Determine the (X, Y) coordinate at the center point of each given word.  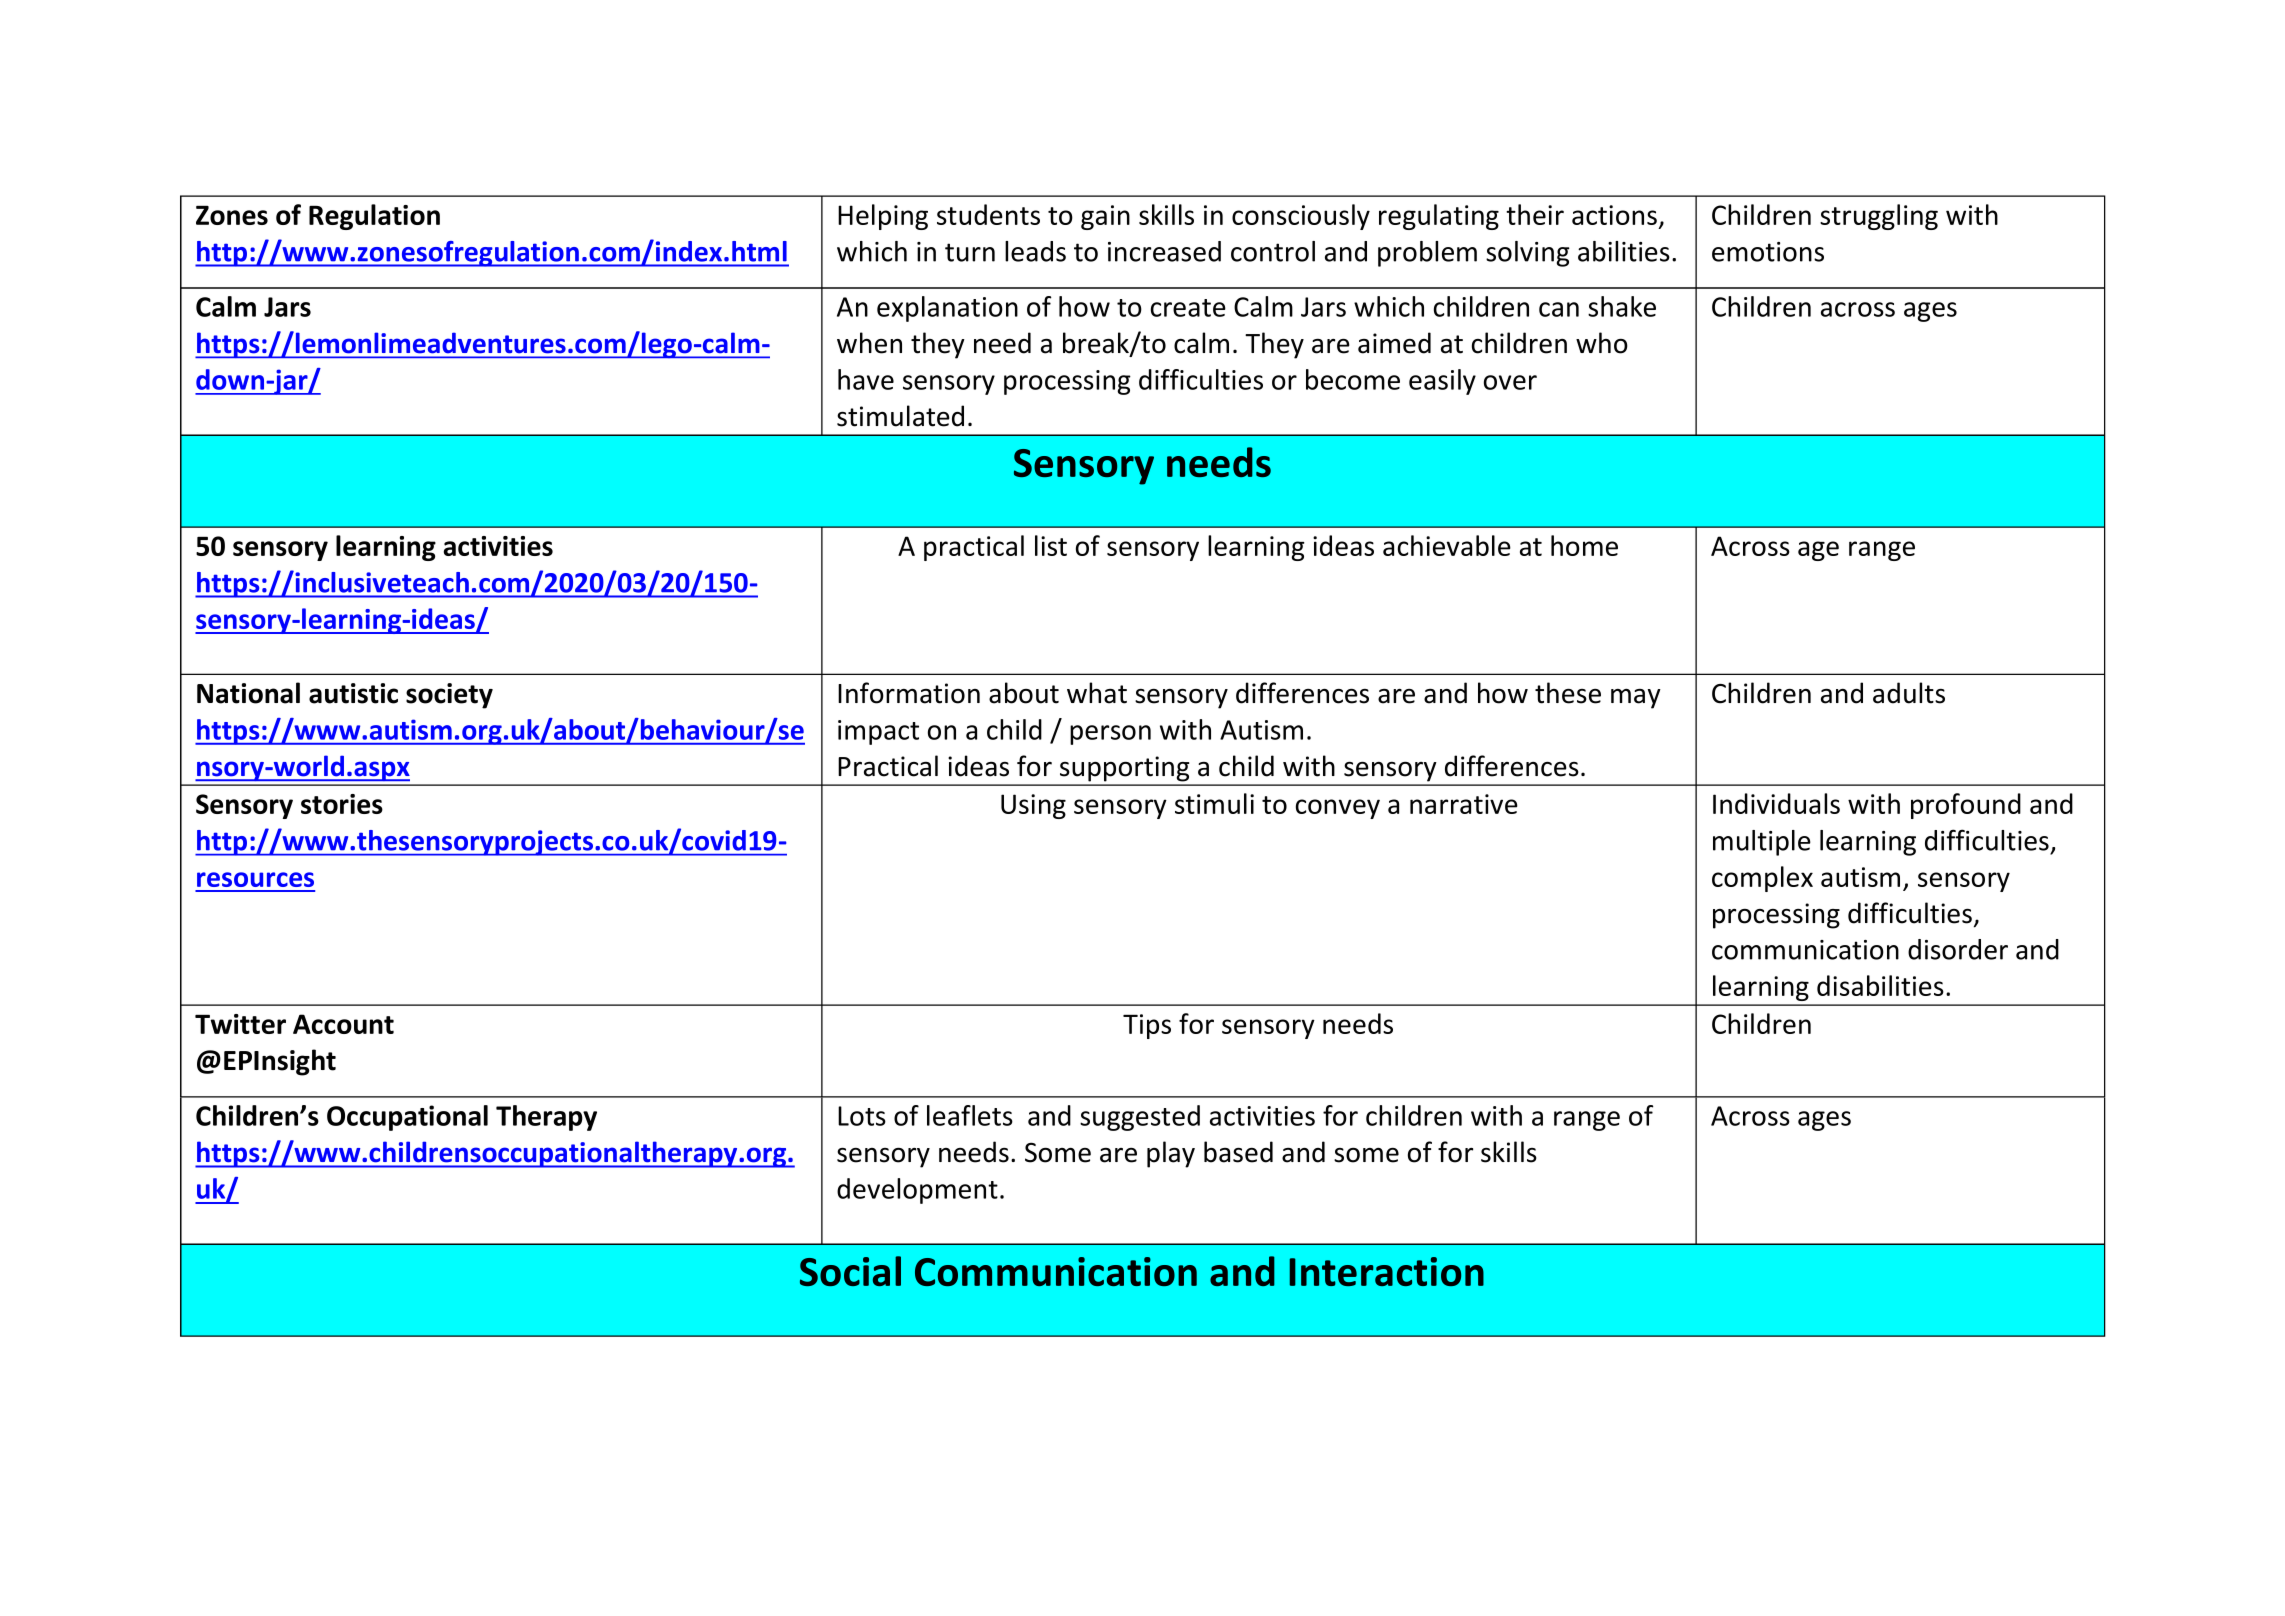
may (1636, 699)
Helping (883, 217)
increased (1164, 251)
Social (850, 1271)
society (449, 696)
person (1110, 735)
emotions (1768, 252)
